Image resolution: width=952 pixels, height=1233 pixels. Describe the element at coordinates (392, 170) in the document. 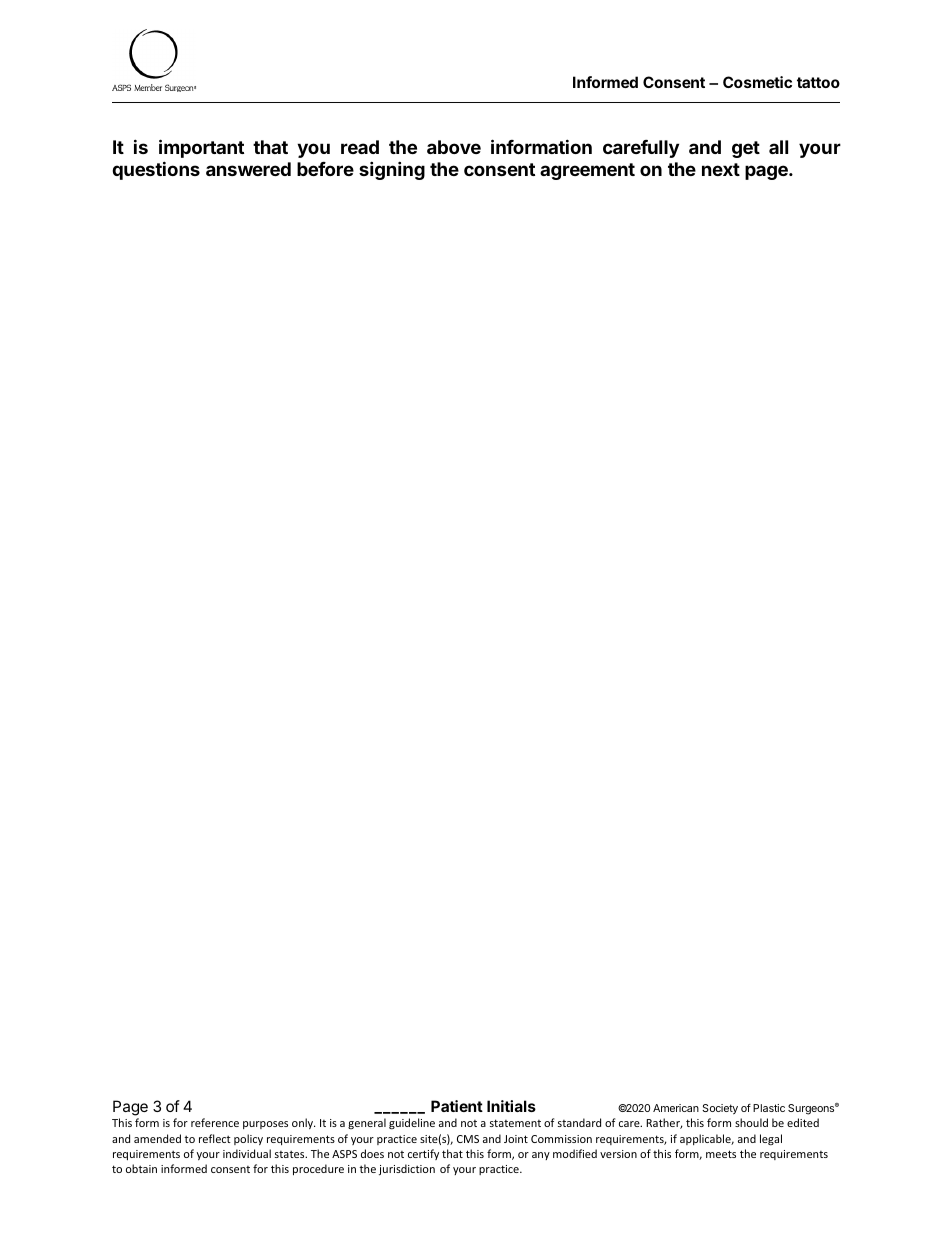

I see `signing` at that location.
